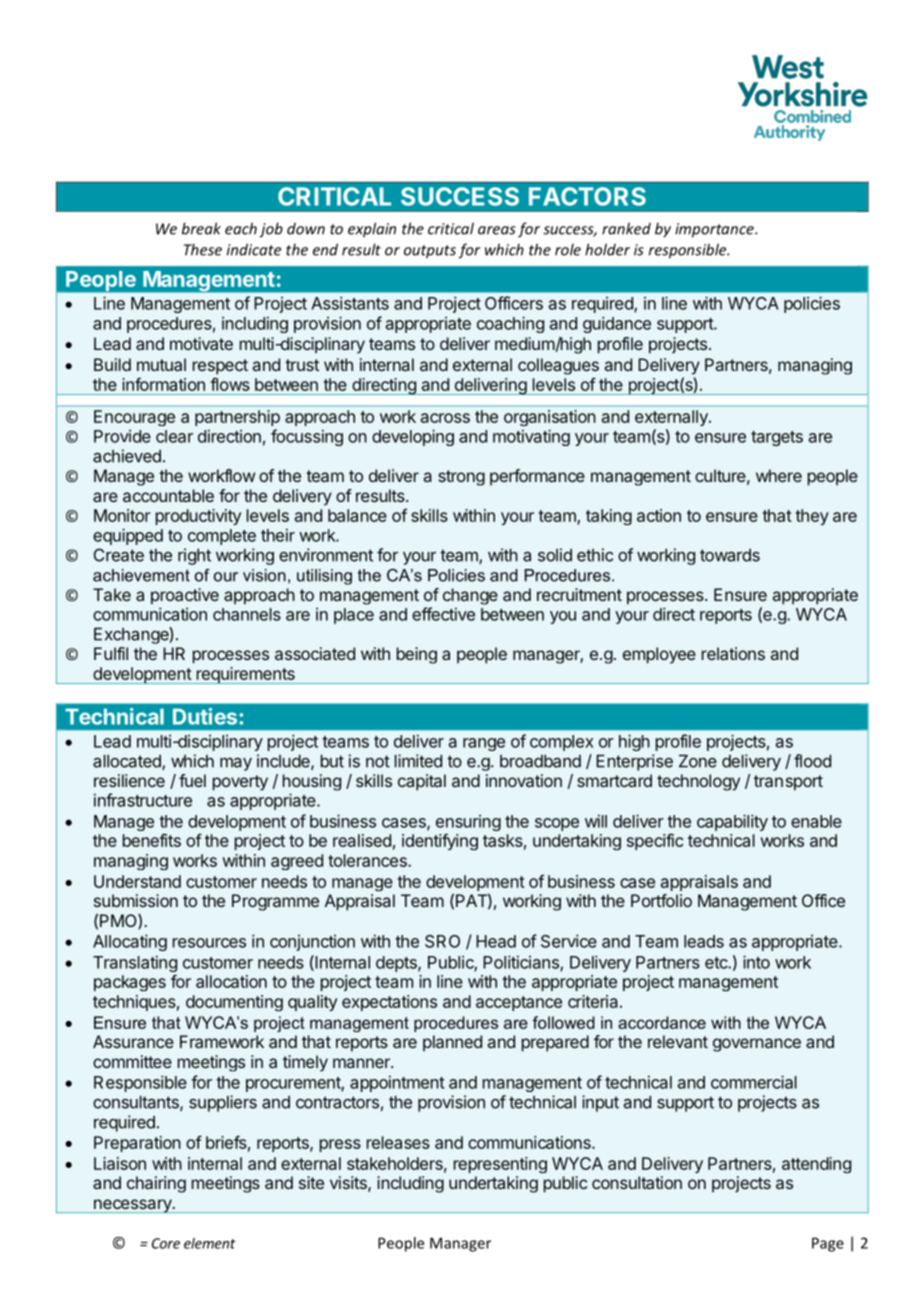 The image size is (924, 1308). What do you see at coordinates (210, 1243) in the document?
I see `element` at bounding box center [210, 1243].
